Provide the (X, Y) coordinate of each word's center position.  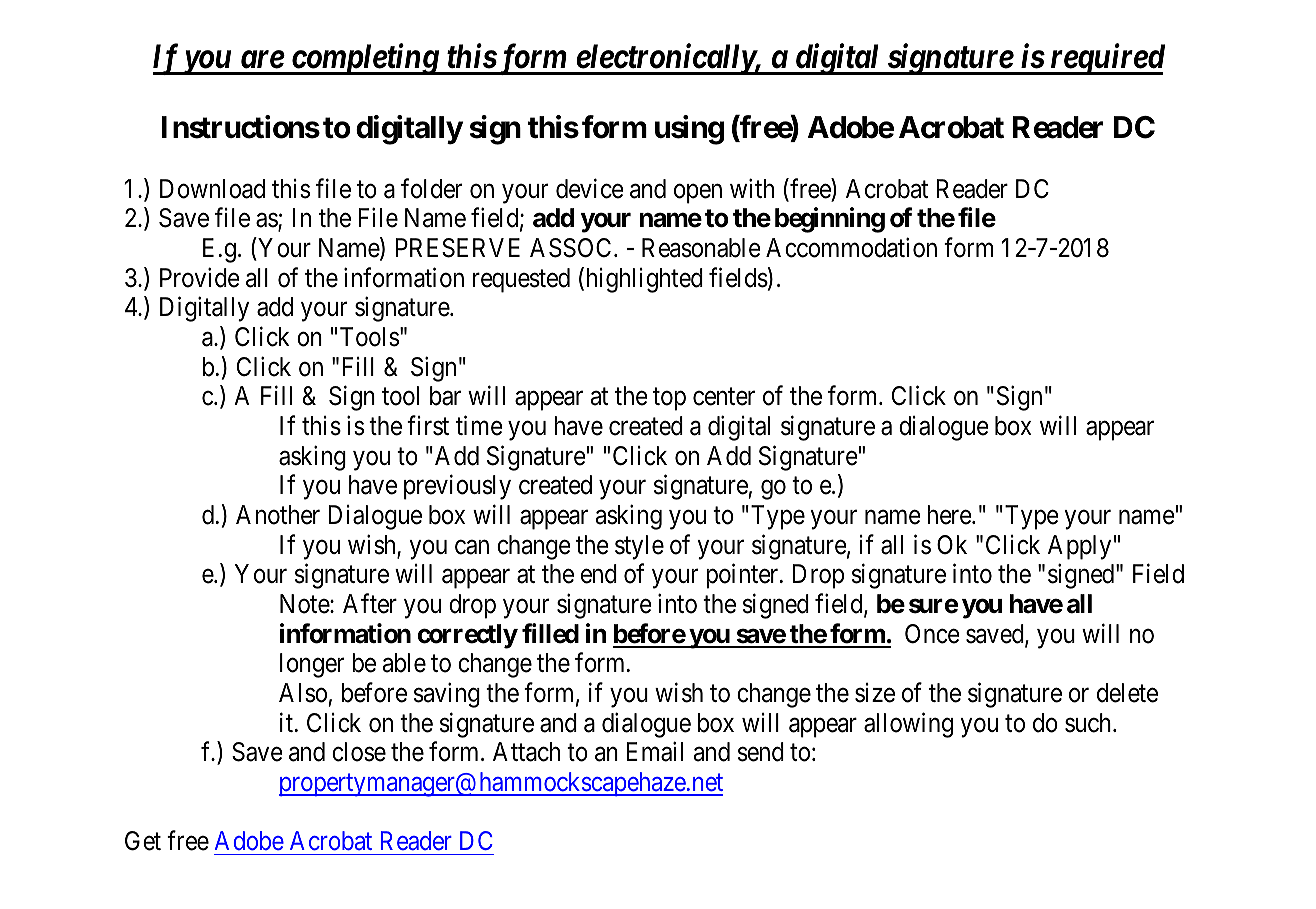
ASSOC (570, 248)
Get (143, 841)
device (590, 188)
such (1089, 723)
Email (655, 752)
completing (364, 59)
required (1106, 59)
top (669, 399)
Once (932, 634)
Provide (200, 277)
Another (278, 515)
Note (305, 604)
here (950, 515)
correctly (468, 636)
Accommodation (851, 248)
